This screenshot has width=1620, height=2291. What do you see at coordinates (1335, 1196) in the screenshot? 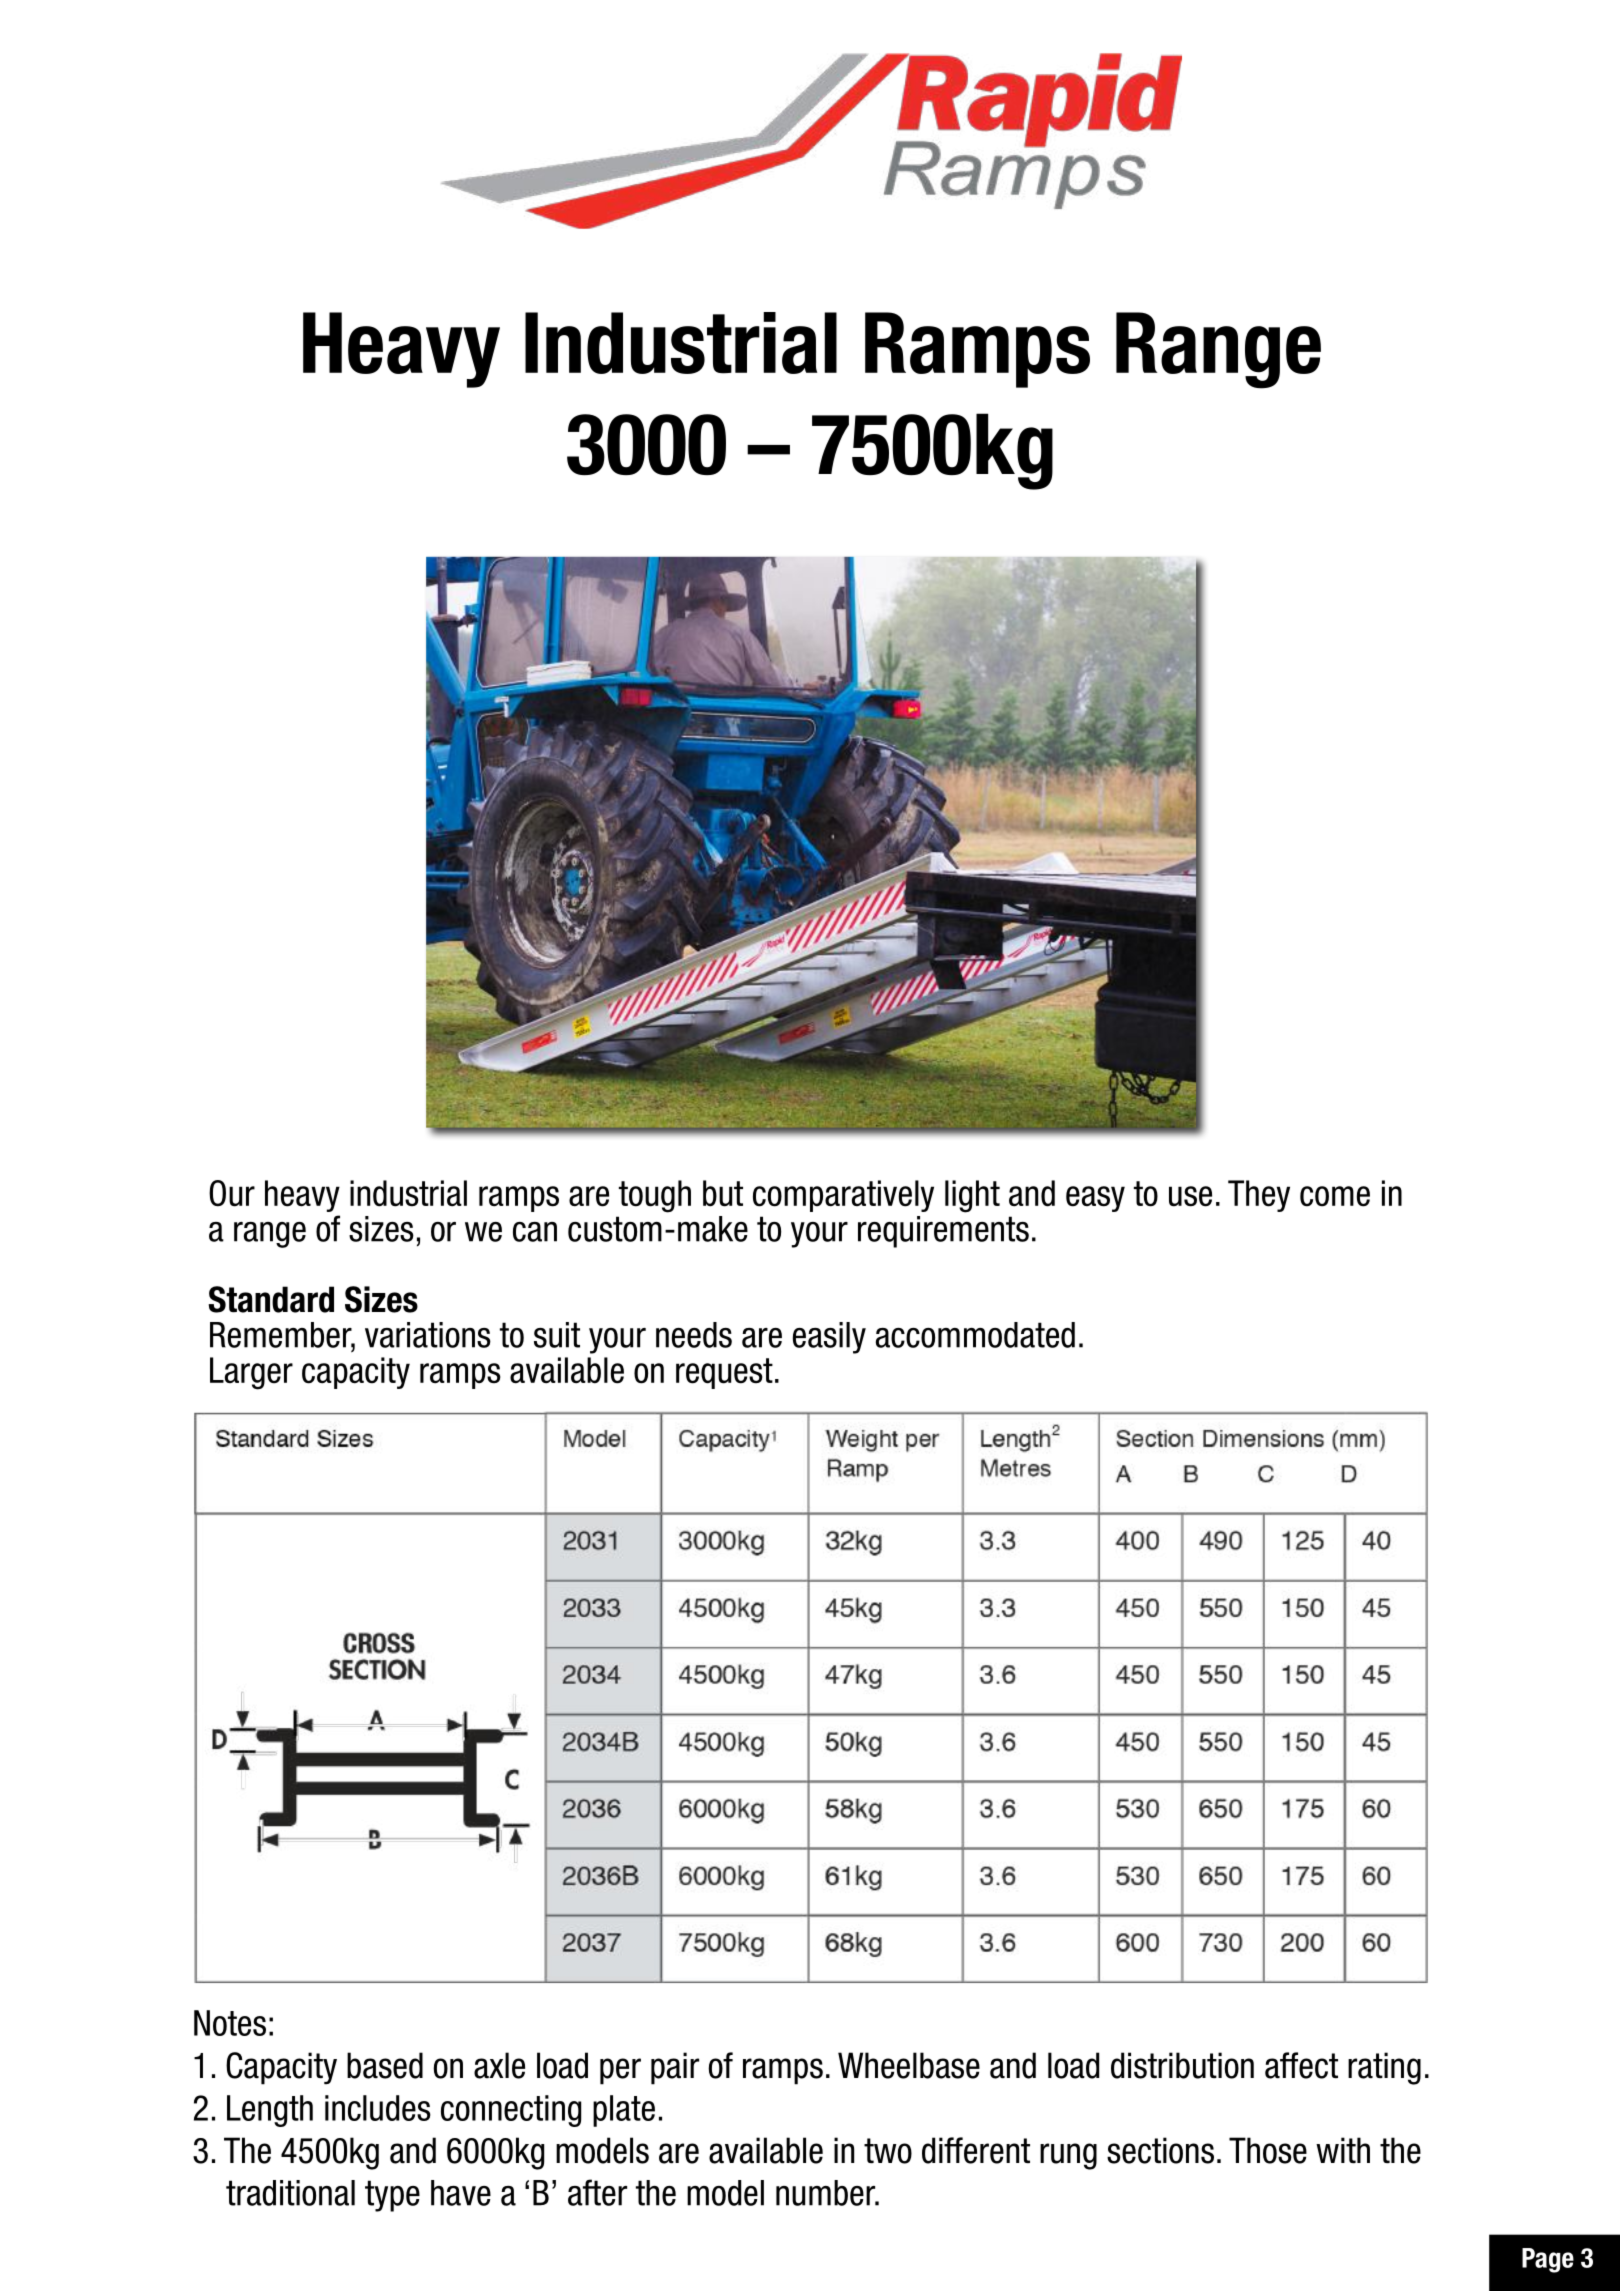
I see `come` at bounding box center [1335, 1196].
